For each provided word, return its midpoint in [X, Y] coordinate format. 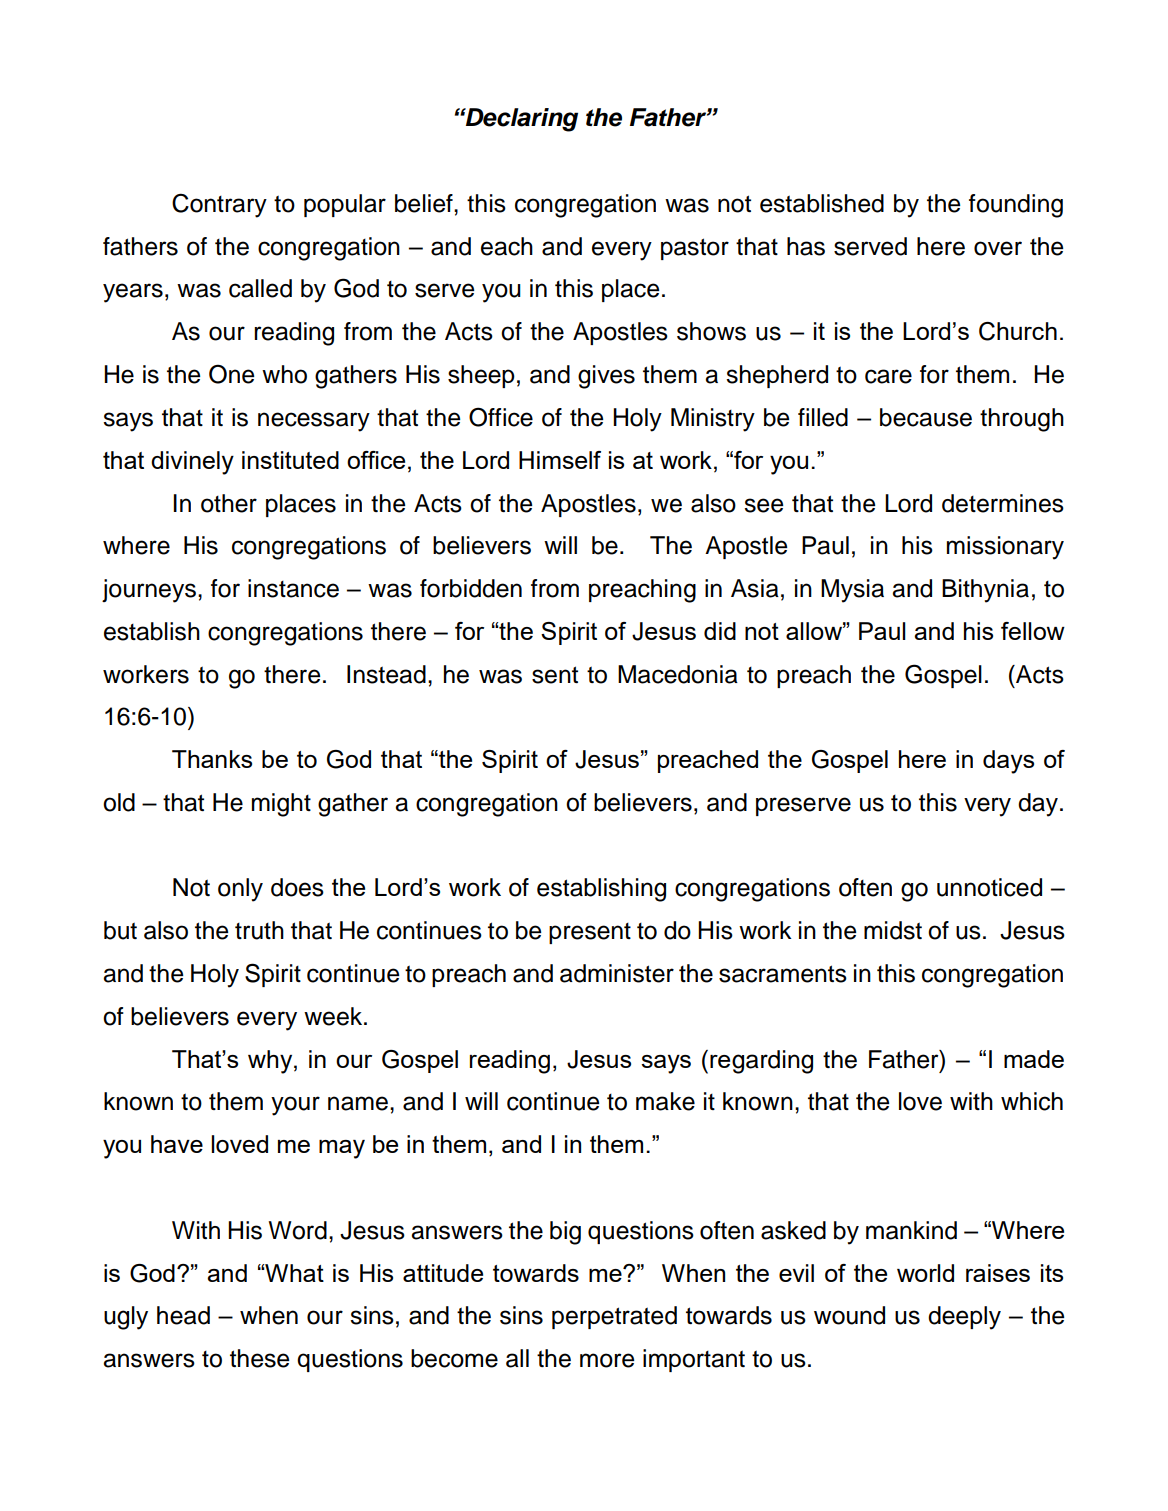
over [998, 248]
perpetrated [614, 1317]
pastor [695, 249]
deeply [964, 1318]
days [1008, 762]
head [183, 1315]
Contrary [219, 205]
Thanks [212, 759]
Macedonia [678, 674]
